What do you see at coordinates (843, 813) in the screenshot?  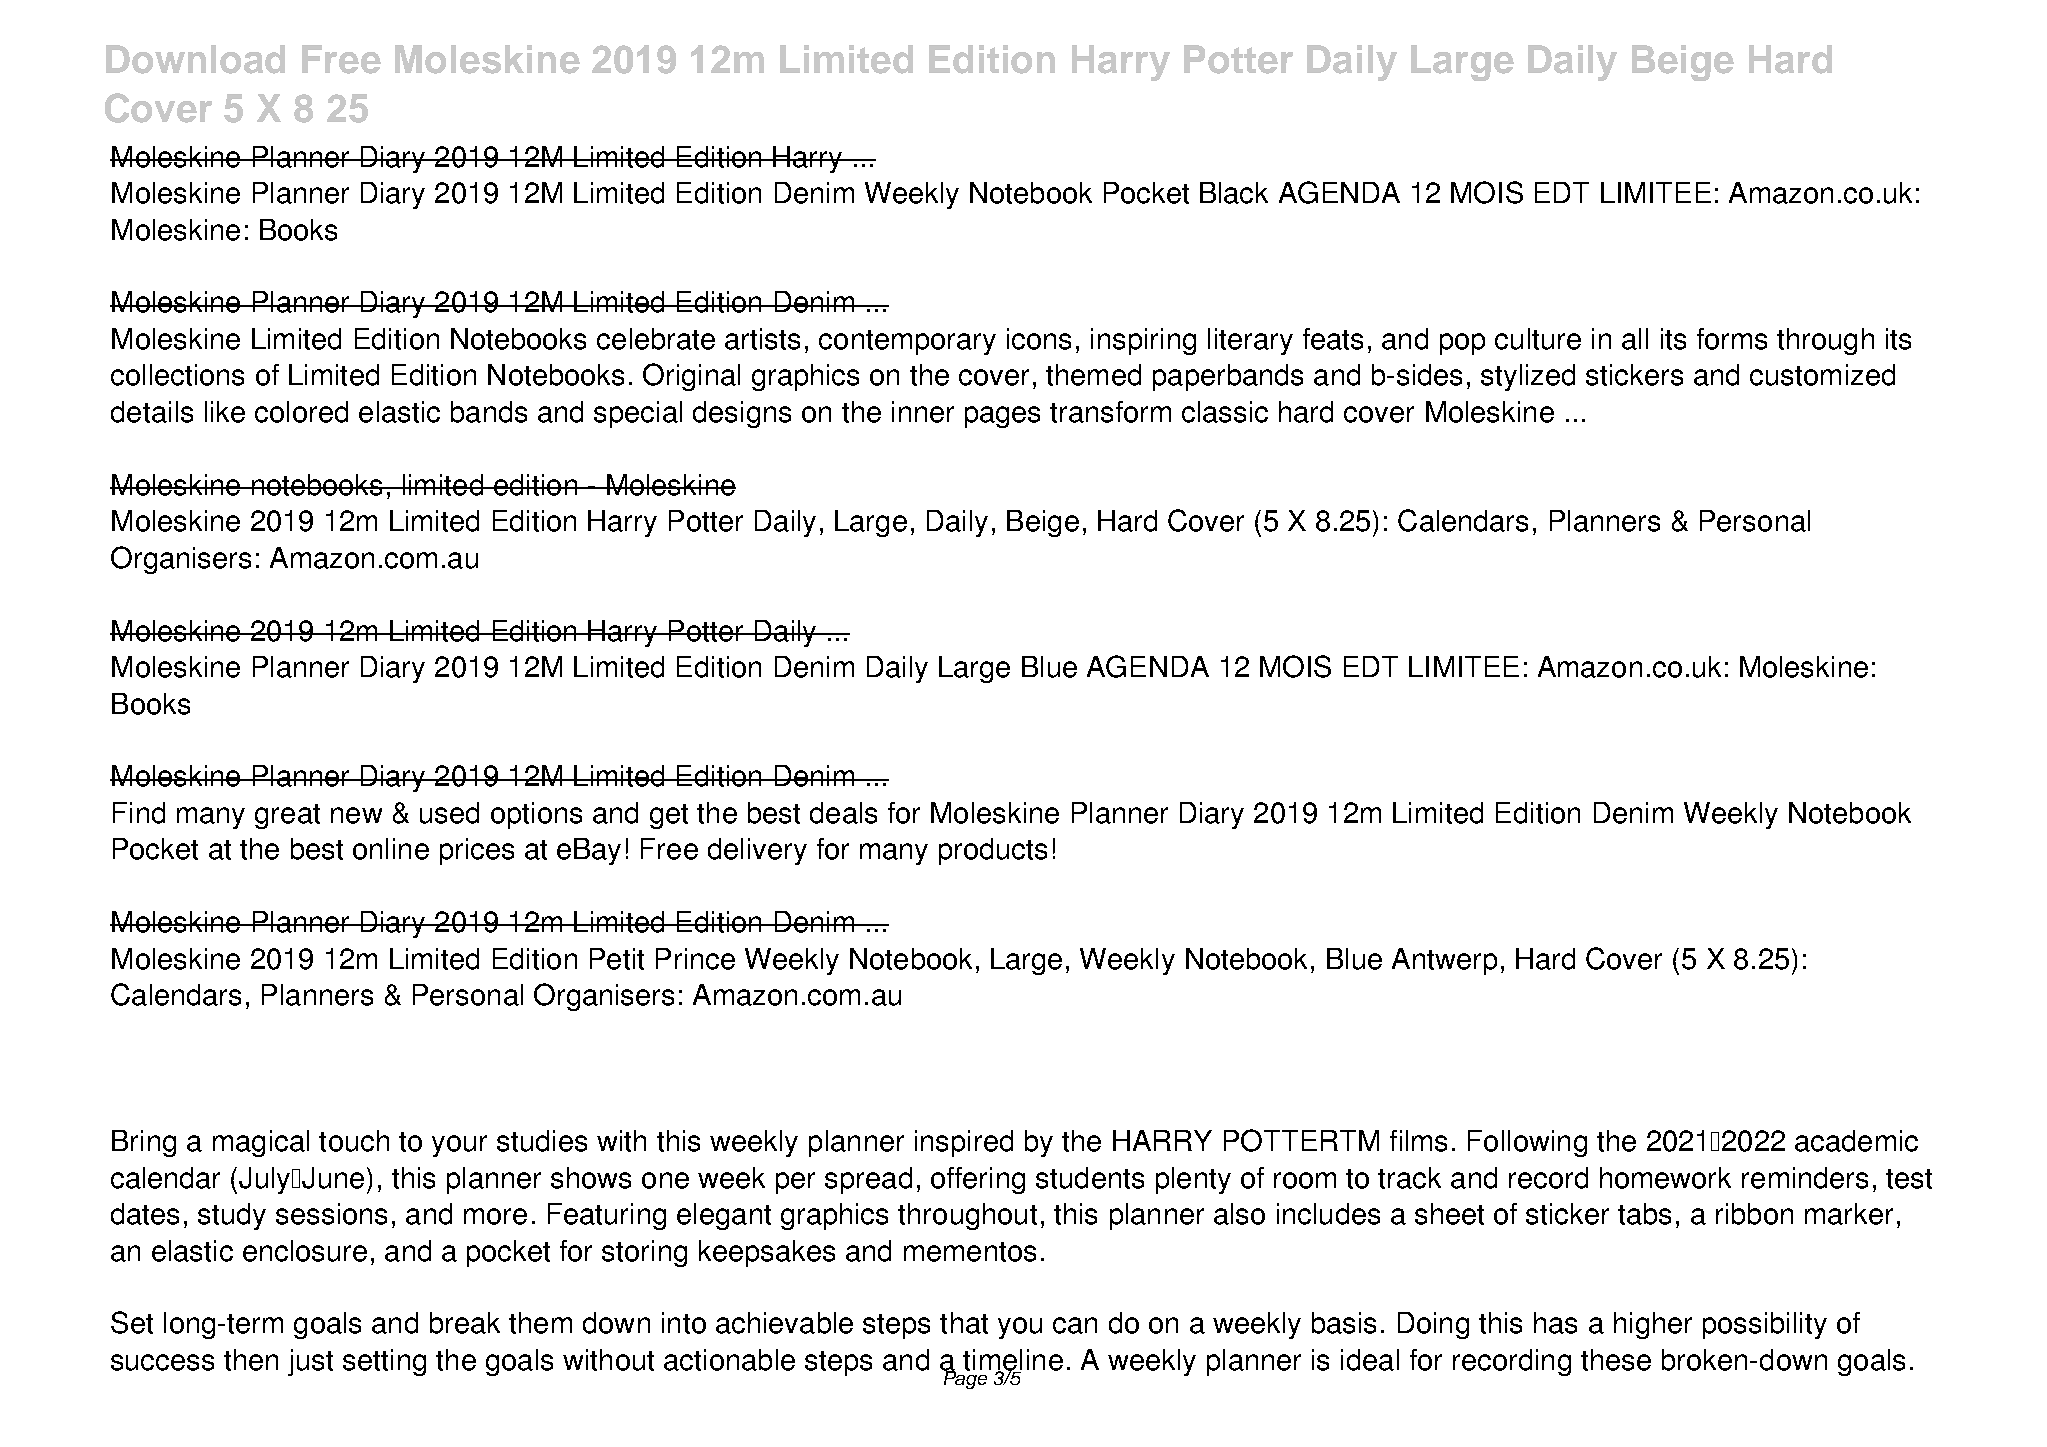 I see `deals` at bounding box center [843, 813].
